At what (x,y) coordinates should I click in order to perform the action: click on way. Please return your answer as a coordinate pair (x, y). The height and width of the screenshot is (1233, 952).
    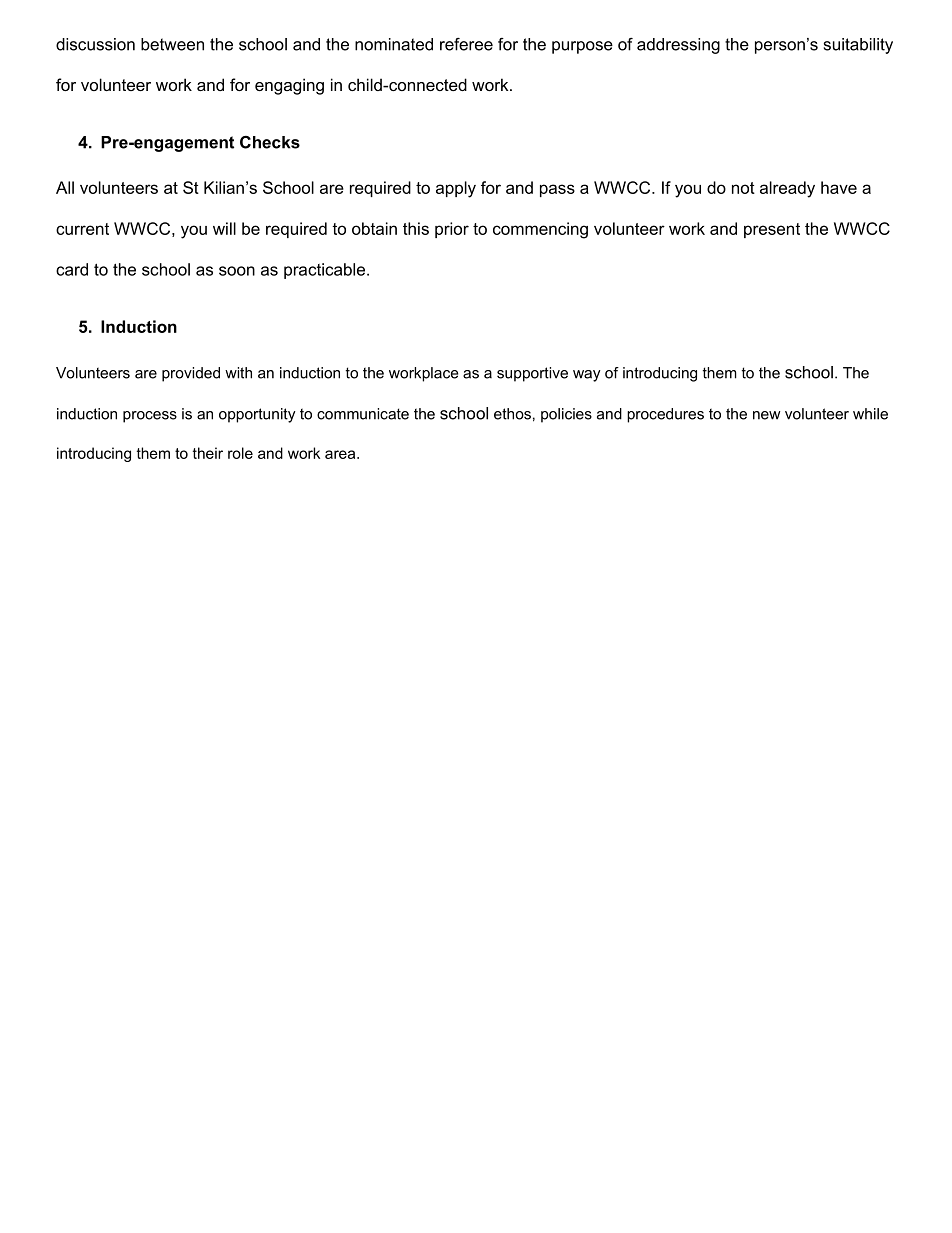
    Looking at the image, I should click on (587, 376).
